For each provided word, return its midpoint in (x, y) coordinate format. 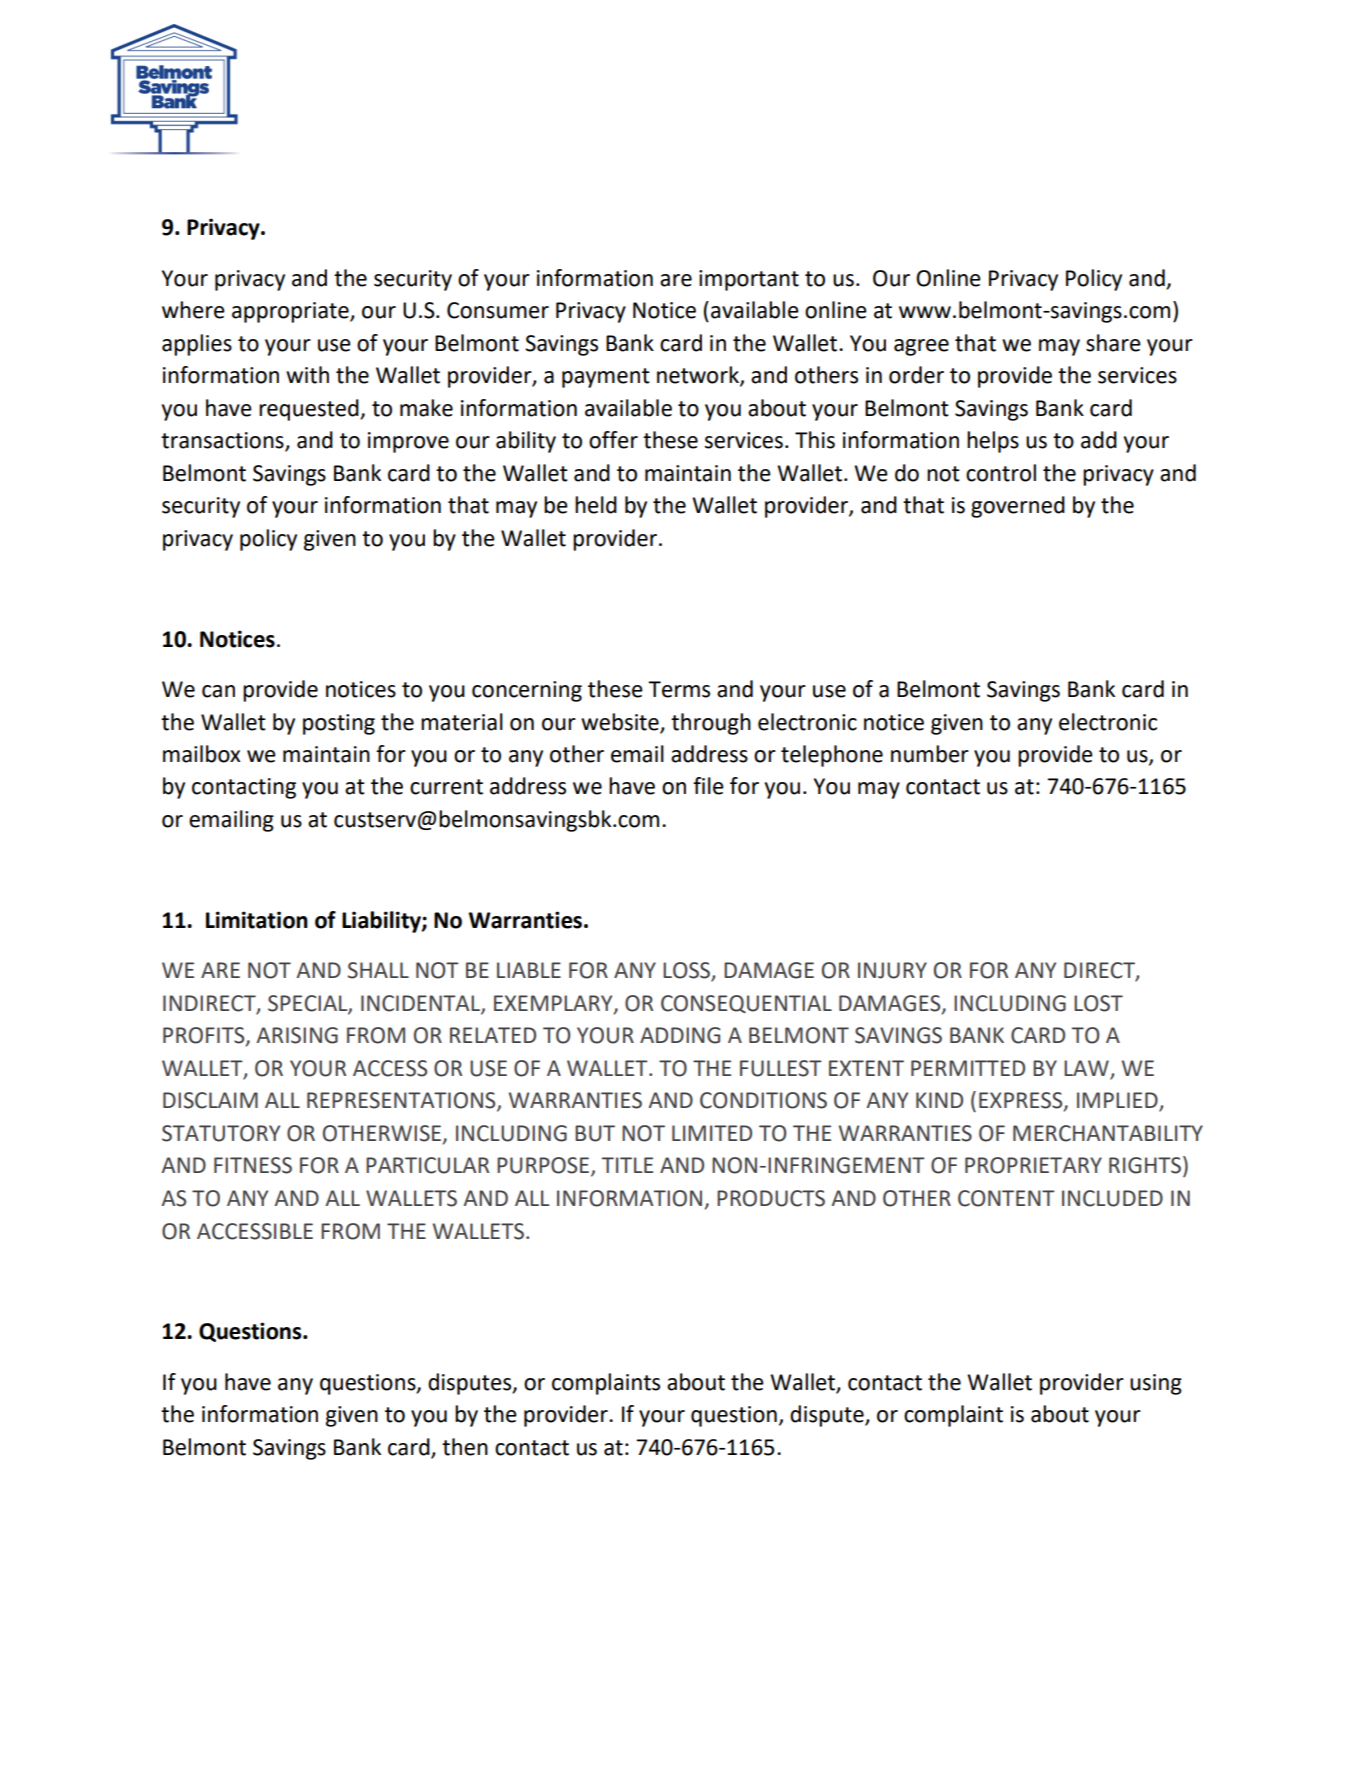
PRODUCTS (771, 1198)
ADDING (680, 1035)
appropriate (291, 312)
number (930, 754)
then (465, 1447)
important (749, 280)
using (1156, 1384)
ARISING (297, 1035)
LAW (1087, 1069)
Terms (679, 689)
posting (339, 724)
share (1113, 343)
